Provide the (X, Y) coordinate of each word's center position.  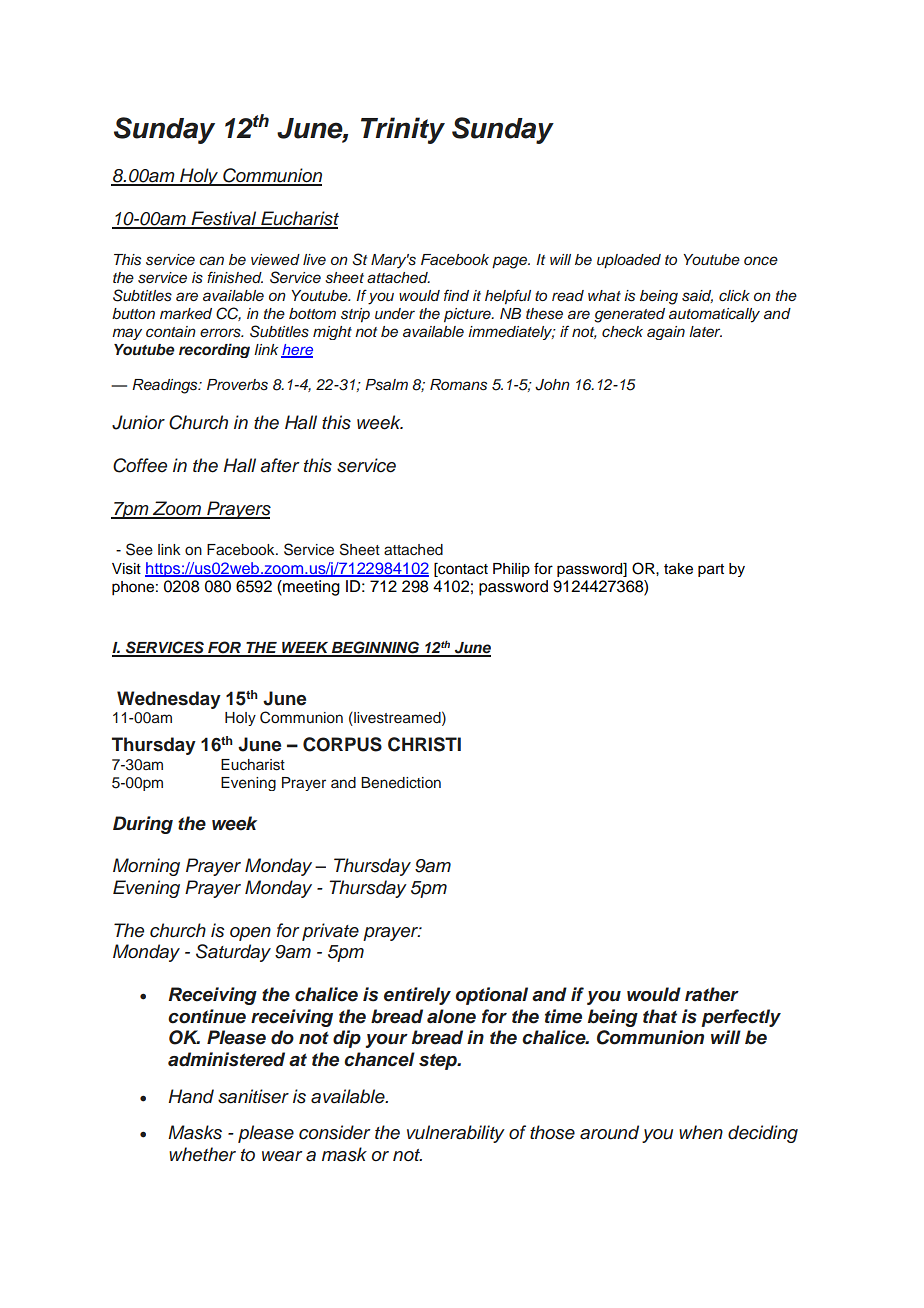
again (666, 333)
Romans (458, 385)
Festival (224, 219)
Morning (146, 867)
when (701, 1132)
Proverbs (237, 385)
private (330, 932)
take (678, 569)
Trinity (403, 130)
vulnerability (456, 1134)
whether (202, 1154)
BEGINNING (375, 648)
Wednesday (169, 700)
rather (712, 994)
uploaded (629, 261)
